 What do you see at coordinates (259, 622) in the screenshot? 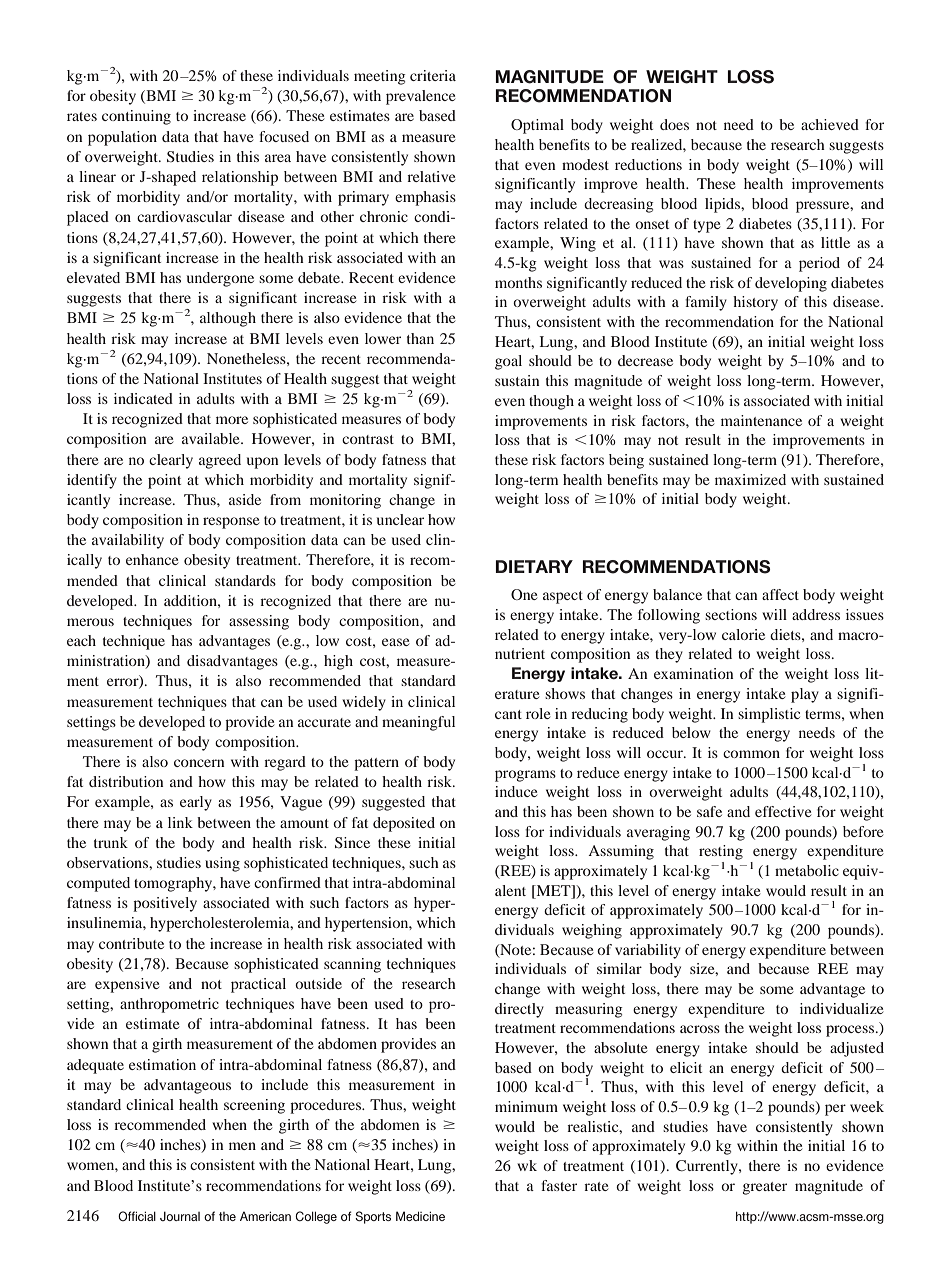
I see `assessing` at bounding box center [259, 622].
